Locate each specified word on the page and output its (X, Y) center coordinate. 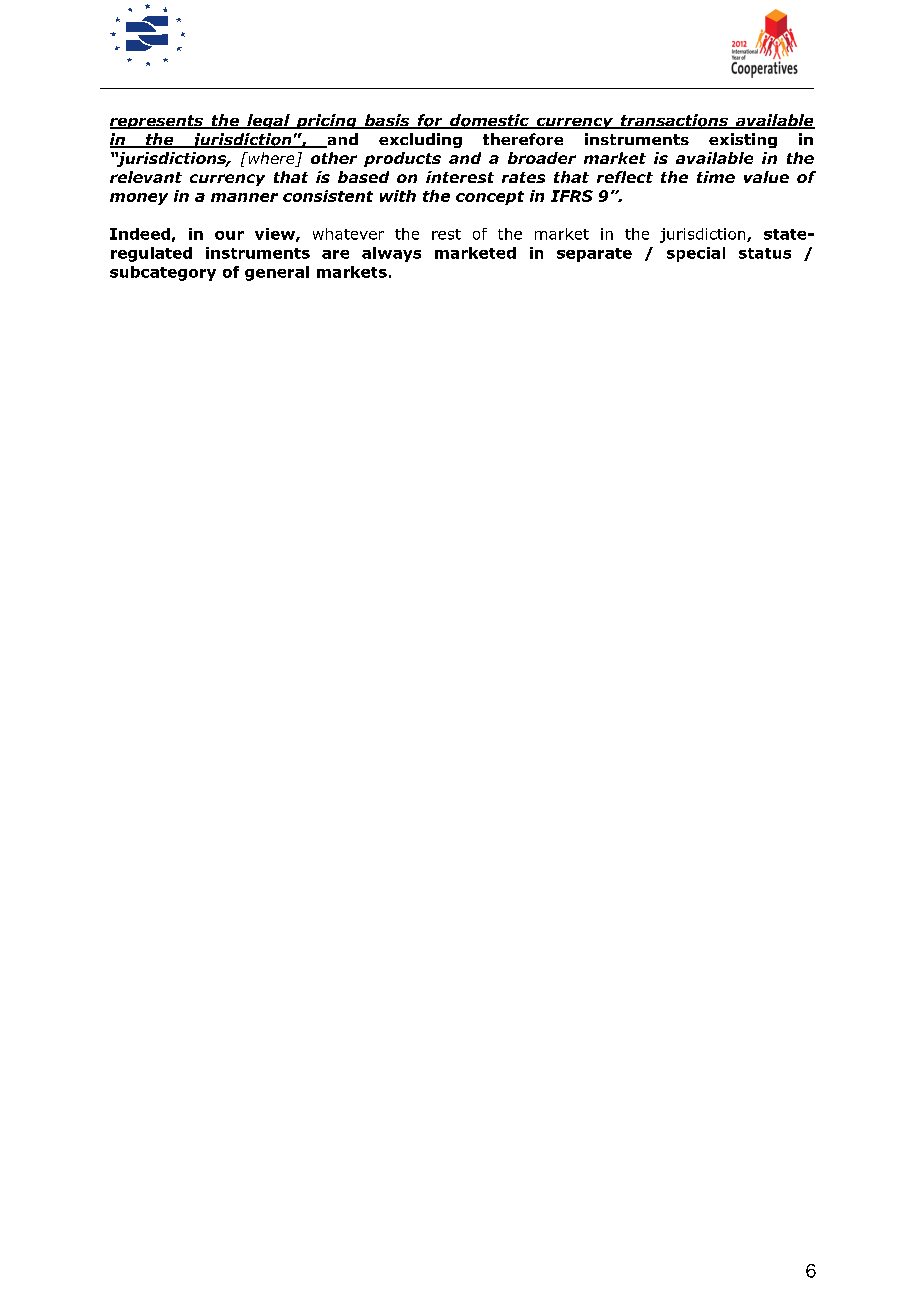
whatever (348, 234)
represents (157, 122)
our (229, 235)
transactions (674, 121)
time (716, 177)
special (696, 254)
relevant (146, 177)
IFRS (572, 196)
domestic (489, 121)
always (391, 254)
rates (523, 177)
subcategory (163, 273)
